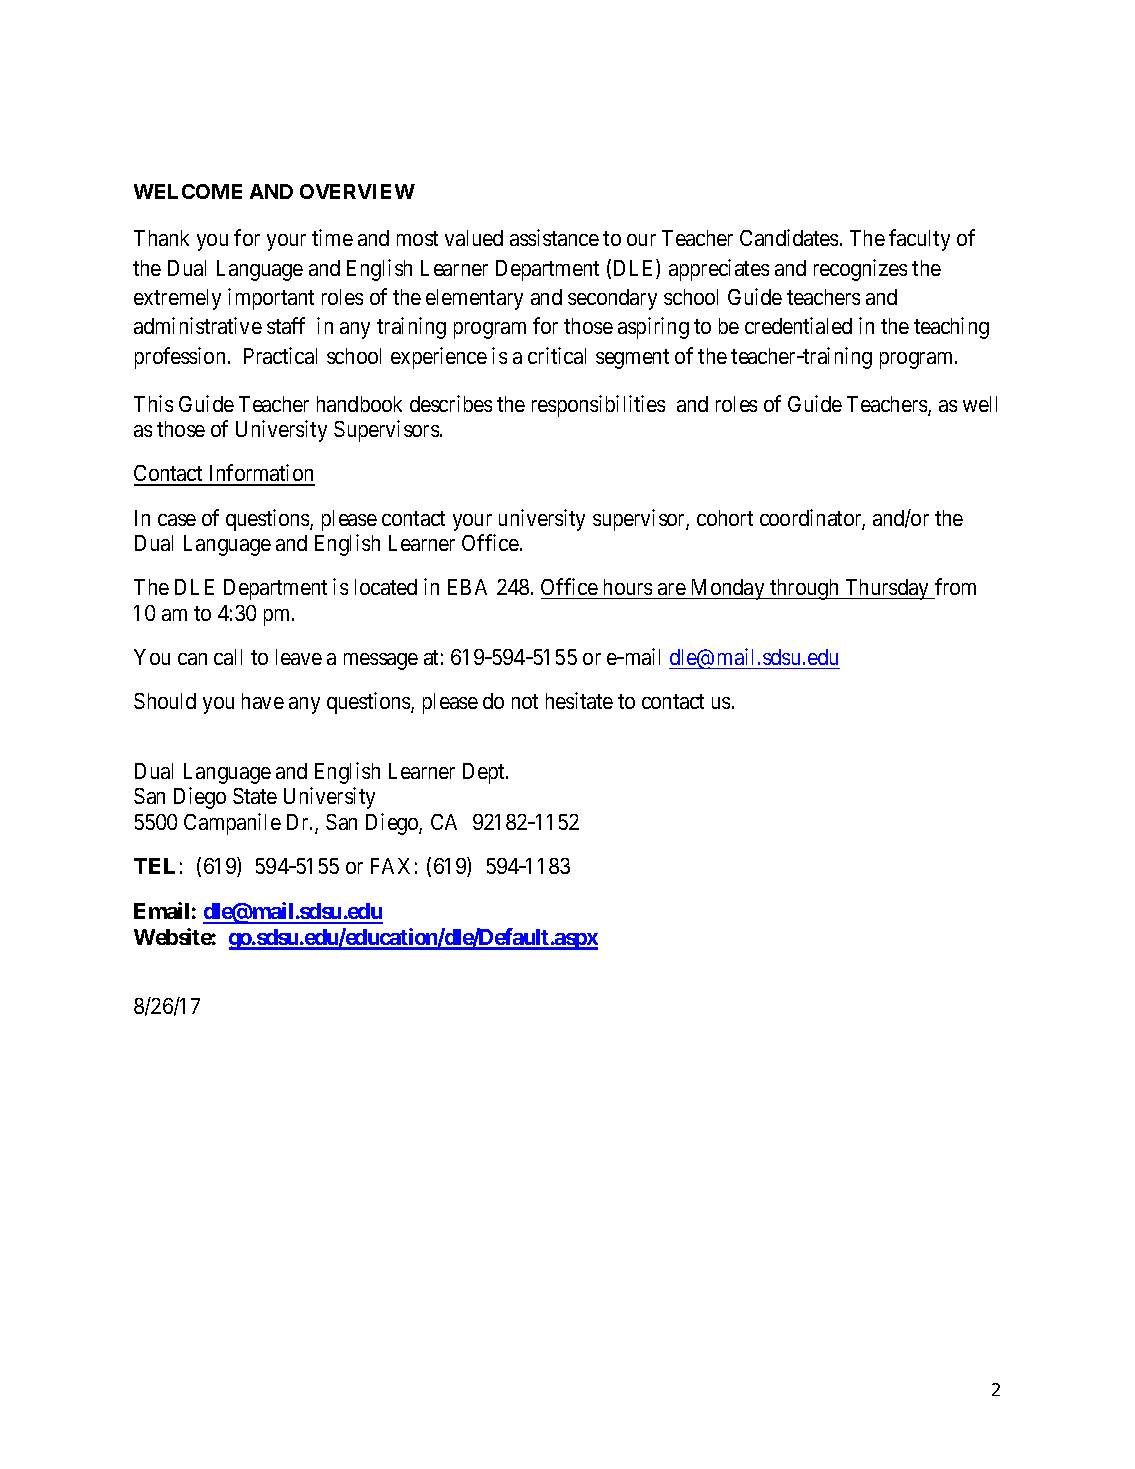 The image size is (1135, 1469). Describe the element at coordinates (919, 240) in the page. I see `faculty` at that location.
